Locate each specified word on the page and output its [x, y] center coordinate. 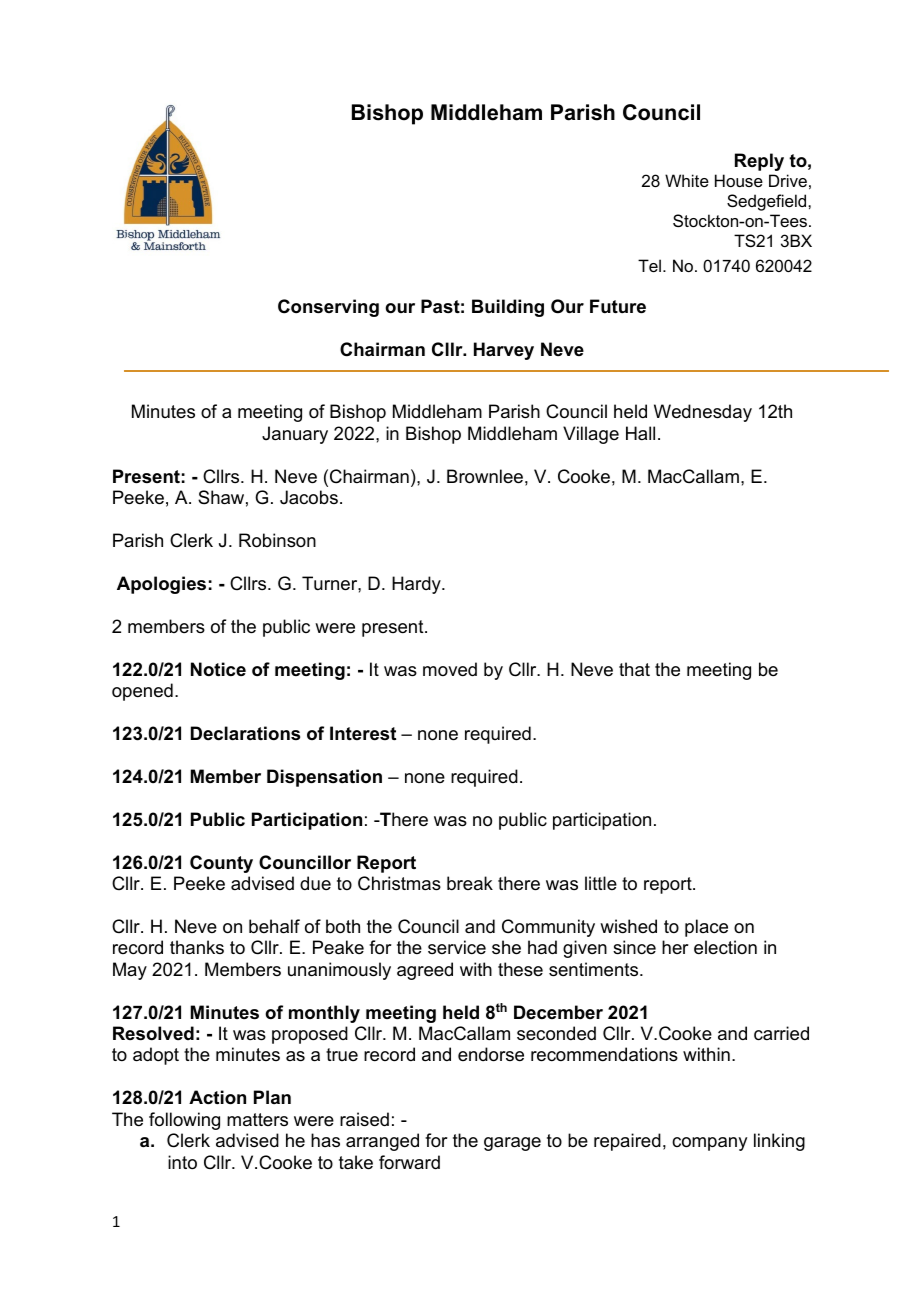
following [184, 1121]
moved [450, 669]
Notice [218, 669]
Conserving [328, 308]
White [687, 180]
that [634, 669]
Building [508, 308]
